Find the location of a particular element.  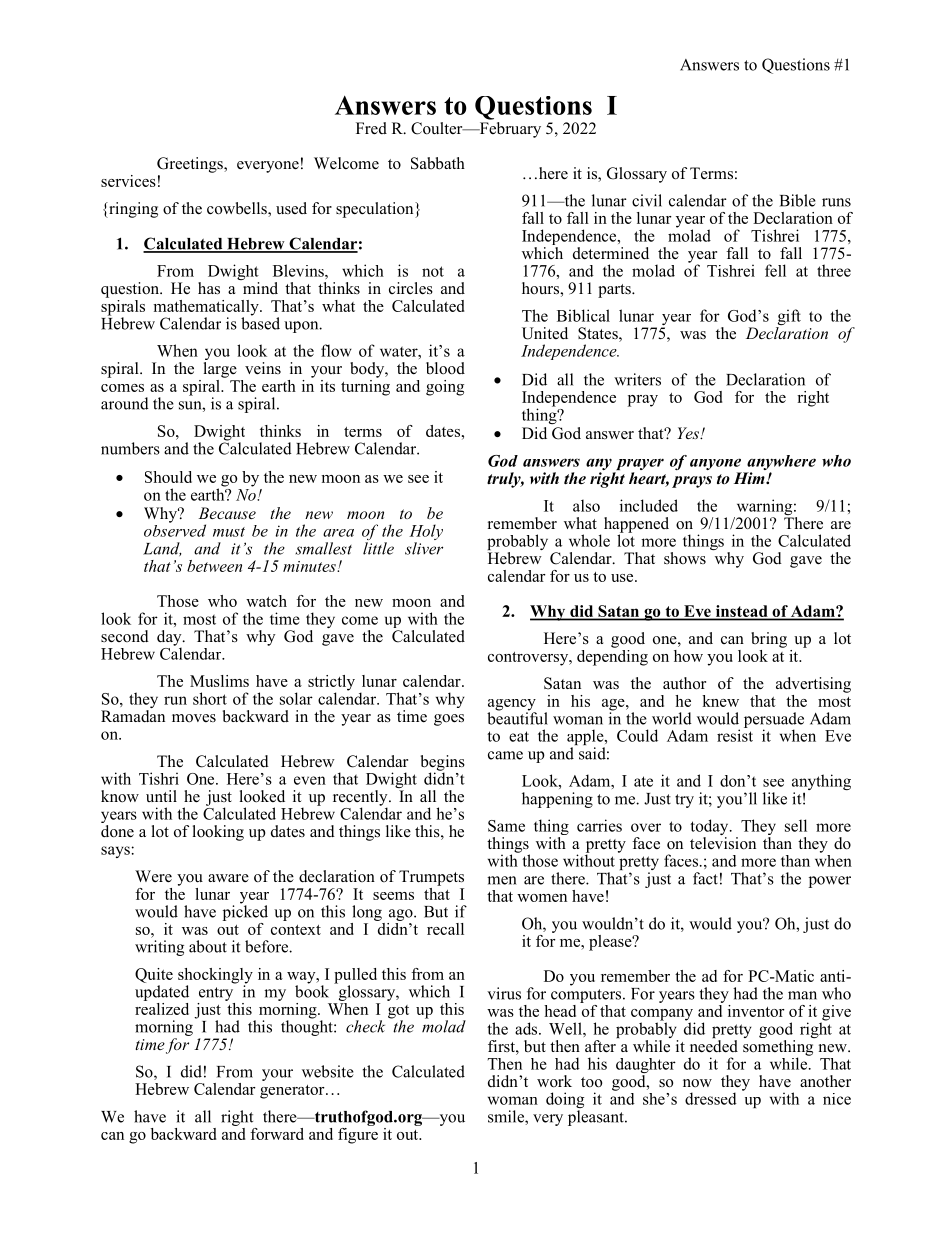

sell is located at coordinates (796, 825).
